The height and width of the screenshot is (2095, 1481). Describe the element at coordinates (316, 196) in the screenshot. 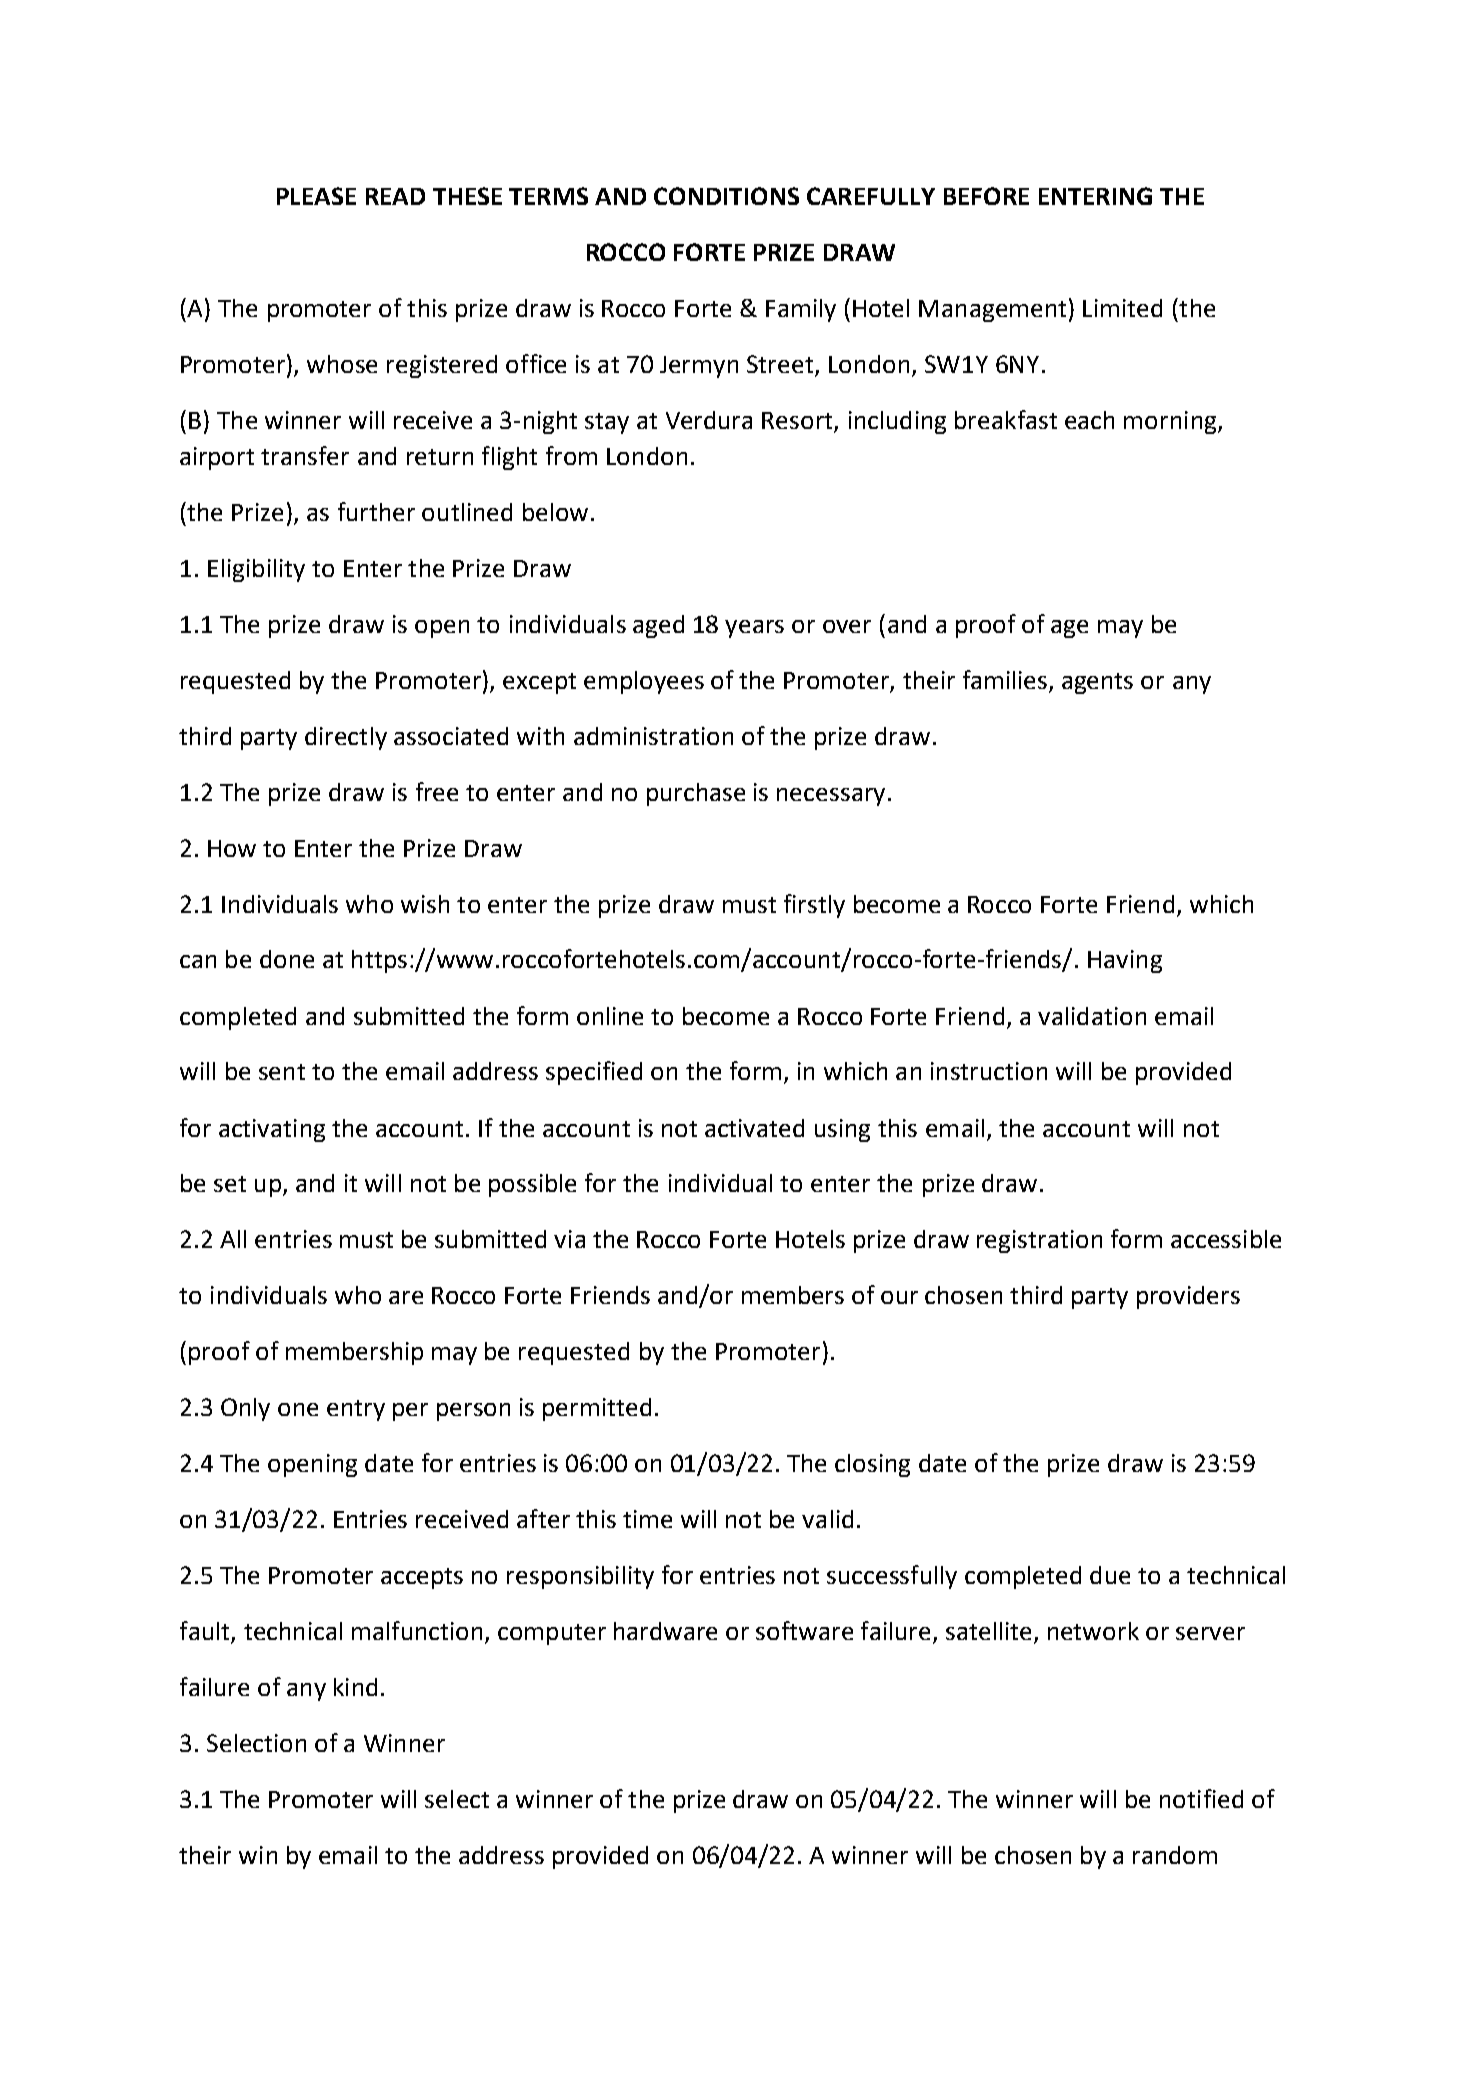

I see `PLEASE` at that location.
